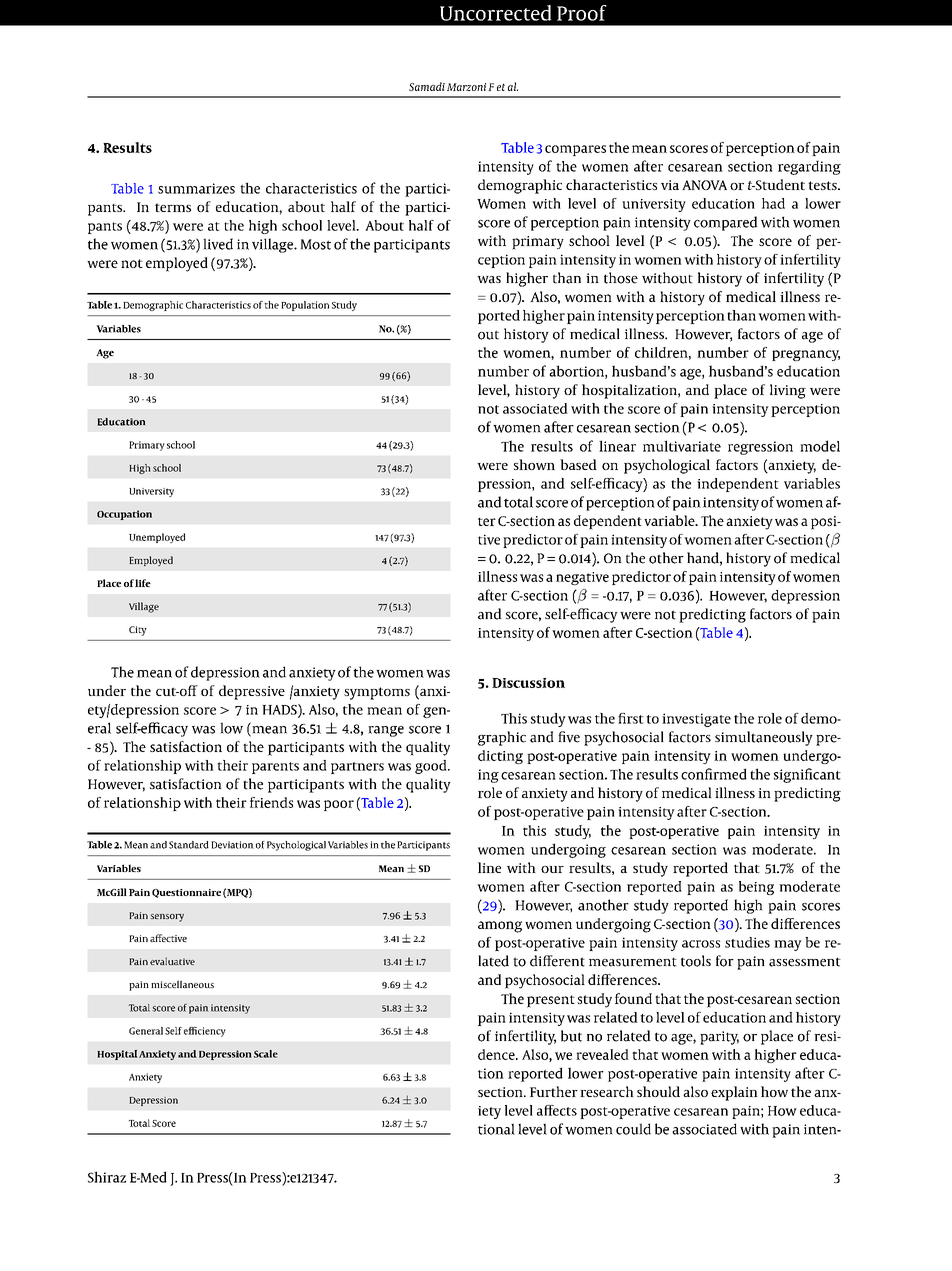 The image size is (952, 1271). Describe the element at coordinates (557, 1110) in the screenshot. I see `affects` at that location.
